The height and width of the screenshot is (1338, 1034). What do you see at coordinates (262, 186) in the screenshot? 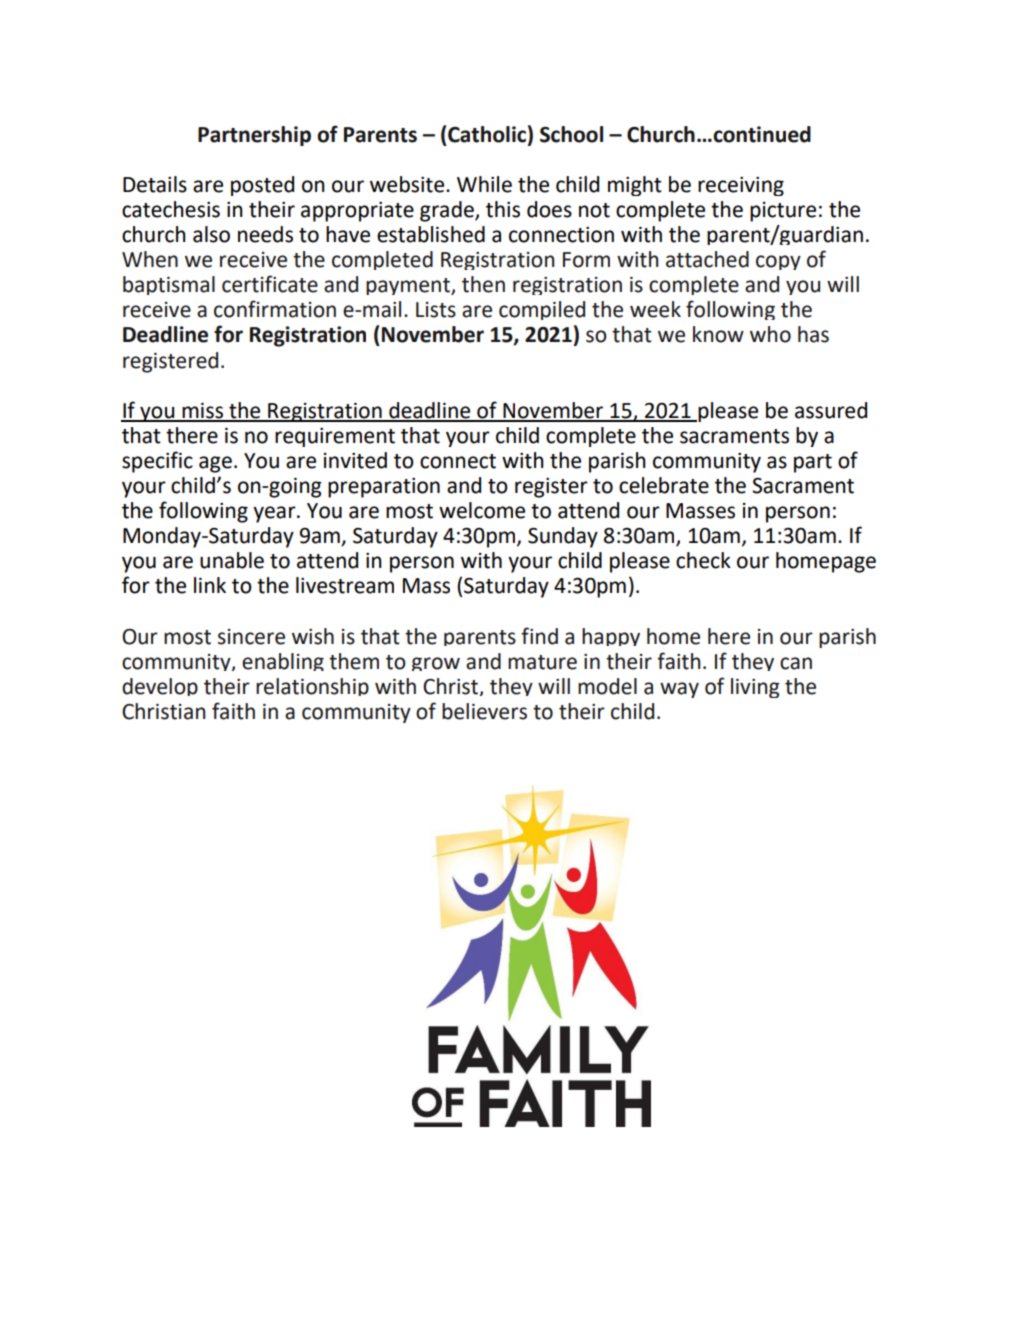
I see `posted` at bounding box center [262, 186].
